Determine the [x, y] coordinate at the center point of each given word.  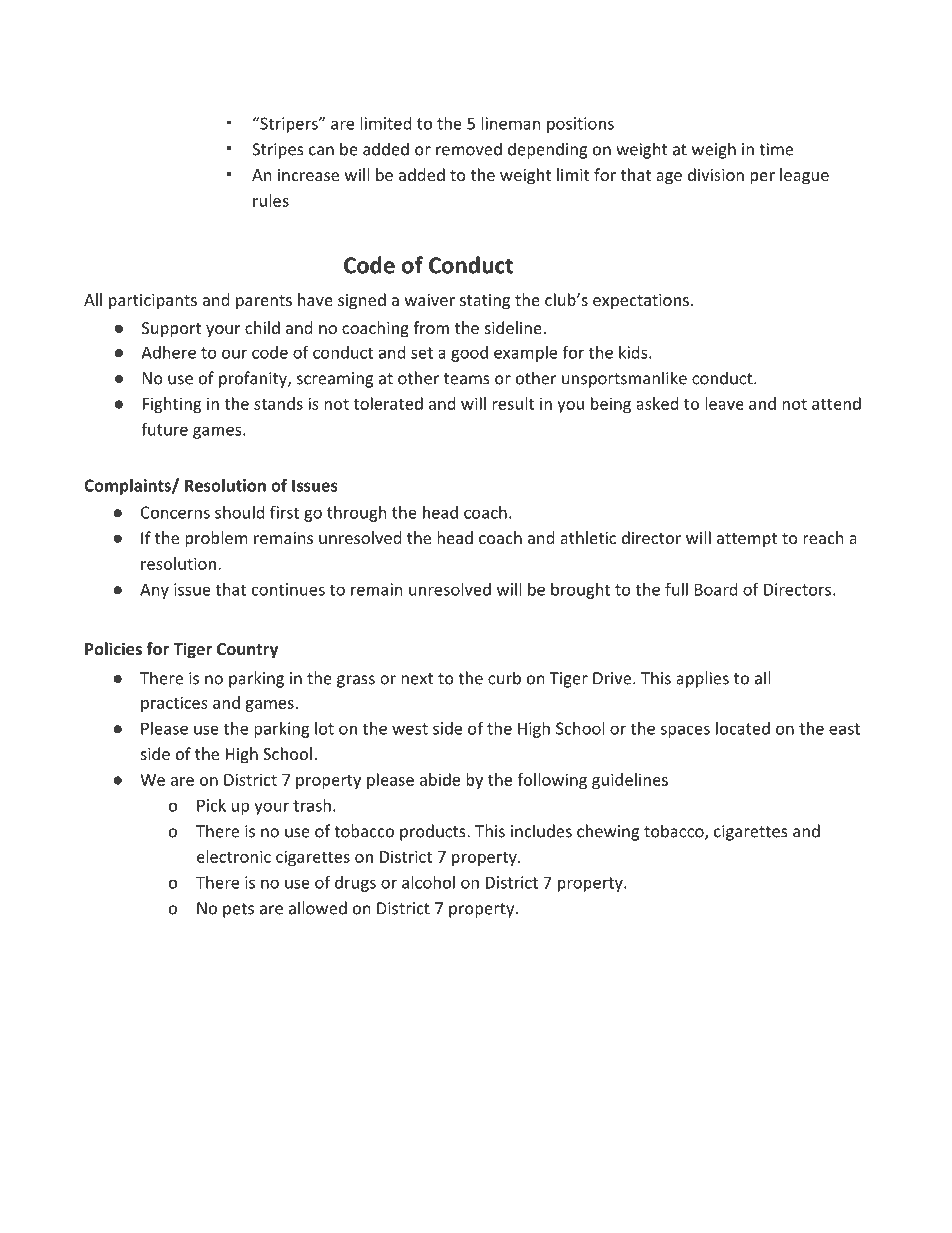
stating [485, 302]
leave [724, 403]
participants [153, 302]
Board [716, 589]
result [513, 403]
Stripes [278, 151]
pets [238, 910]
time [776, 149]
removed [469, 149]
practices [174, 704]
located [743, 728]
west [410, 729]
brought [580, 591]
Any [154, 591]
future [164, 429]
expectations [641, 302]
